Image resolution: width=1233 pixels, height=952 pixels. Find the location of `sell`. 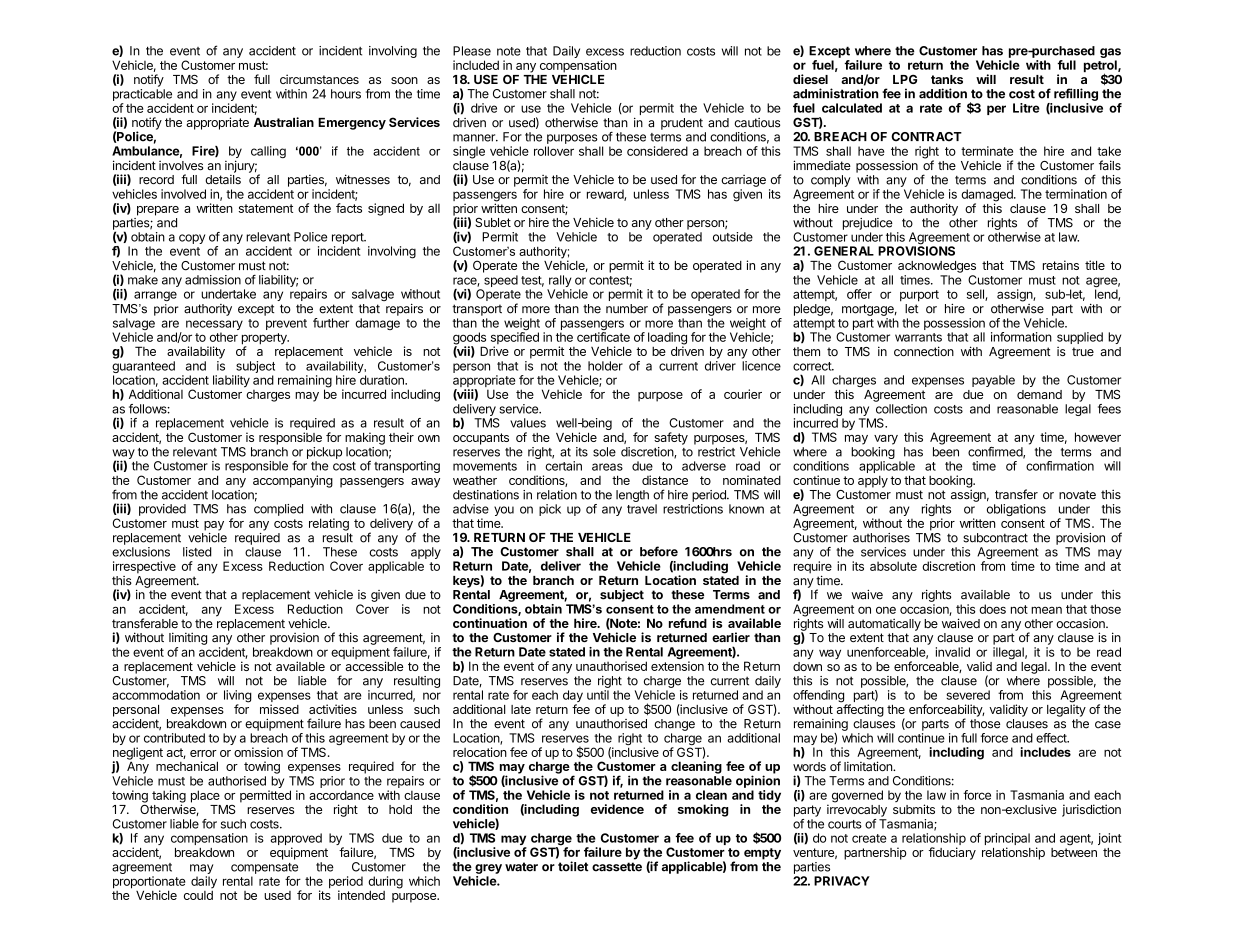

sell is located at coordinates (976, 295).
